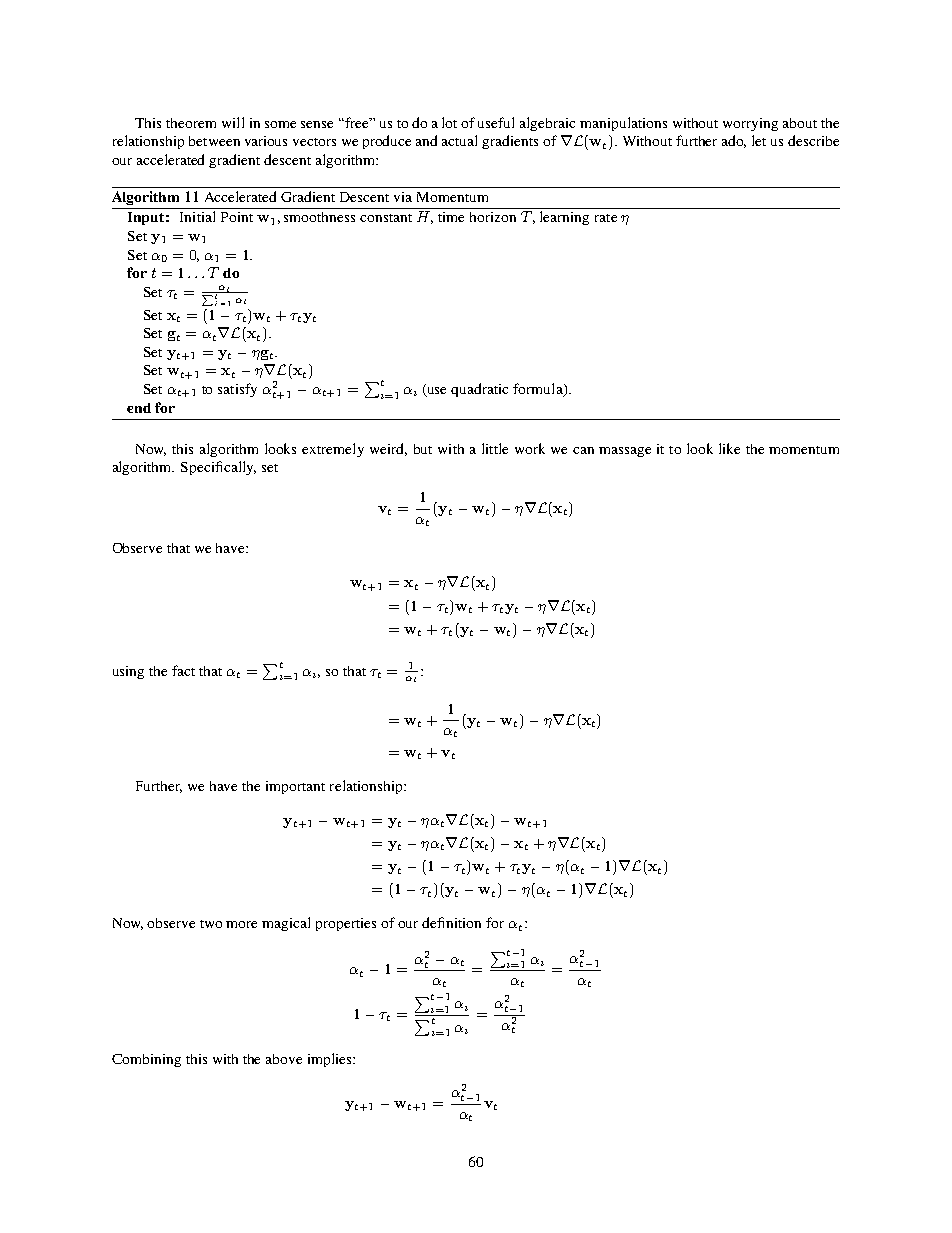 The height and width of the screenshot is (1233, 952). Describe the element at coordinates (331, 1060) in the screenshot. I see `implies` at that location.
